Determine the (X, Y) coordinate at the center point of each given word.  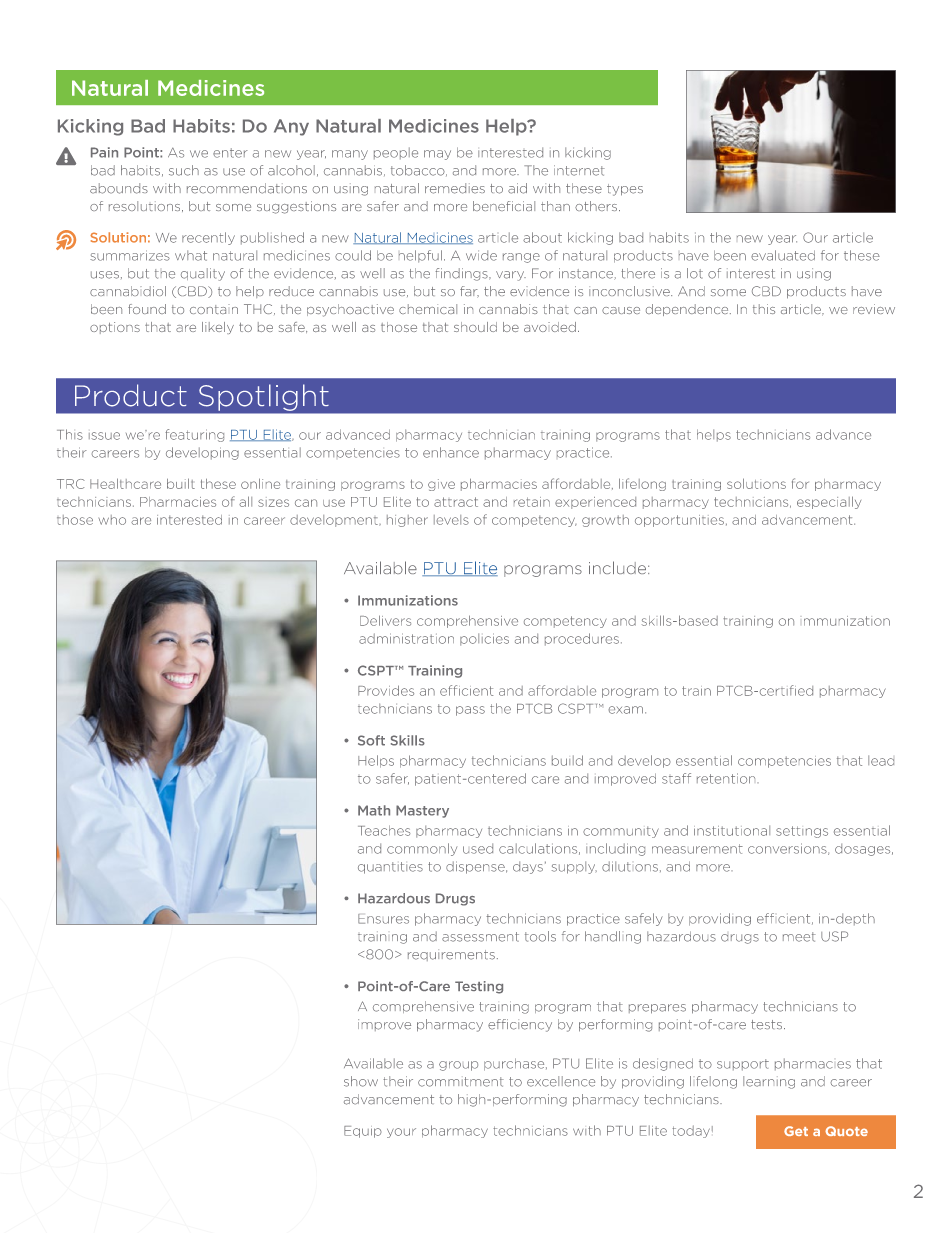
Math (374, 810)
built (181, 483)
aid (517, 188)
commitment (461, 1082)
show (361, 1081)
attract (456, 502)
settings (802, 832)
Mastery (422, 811)
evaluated (783, 255)
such (184, 170)
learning (769, 1082)
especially (829, 502)
